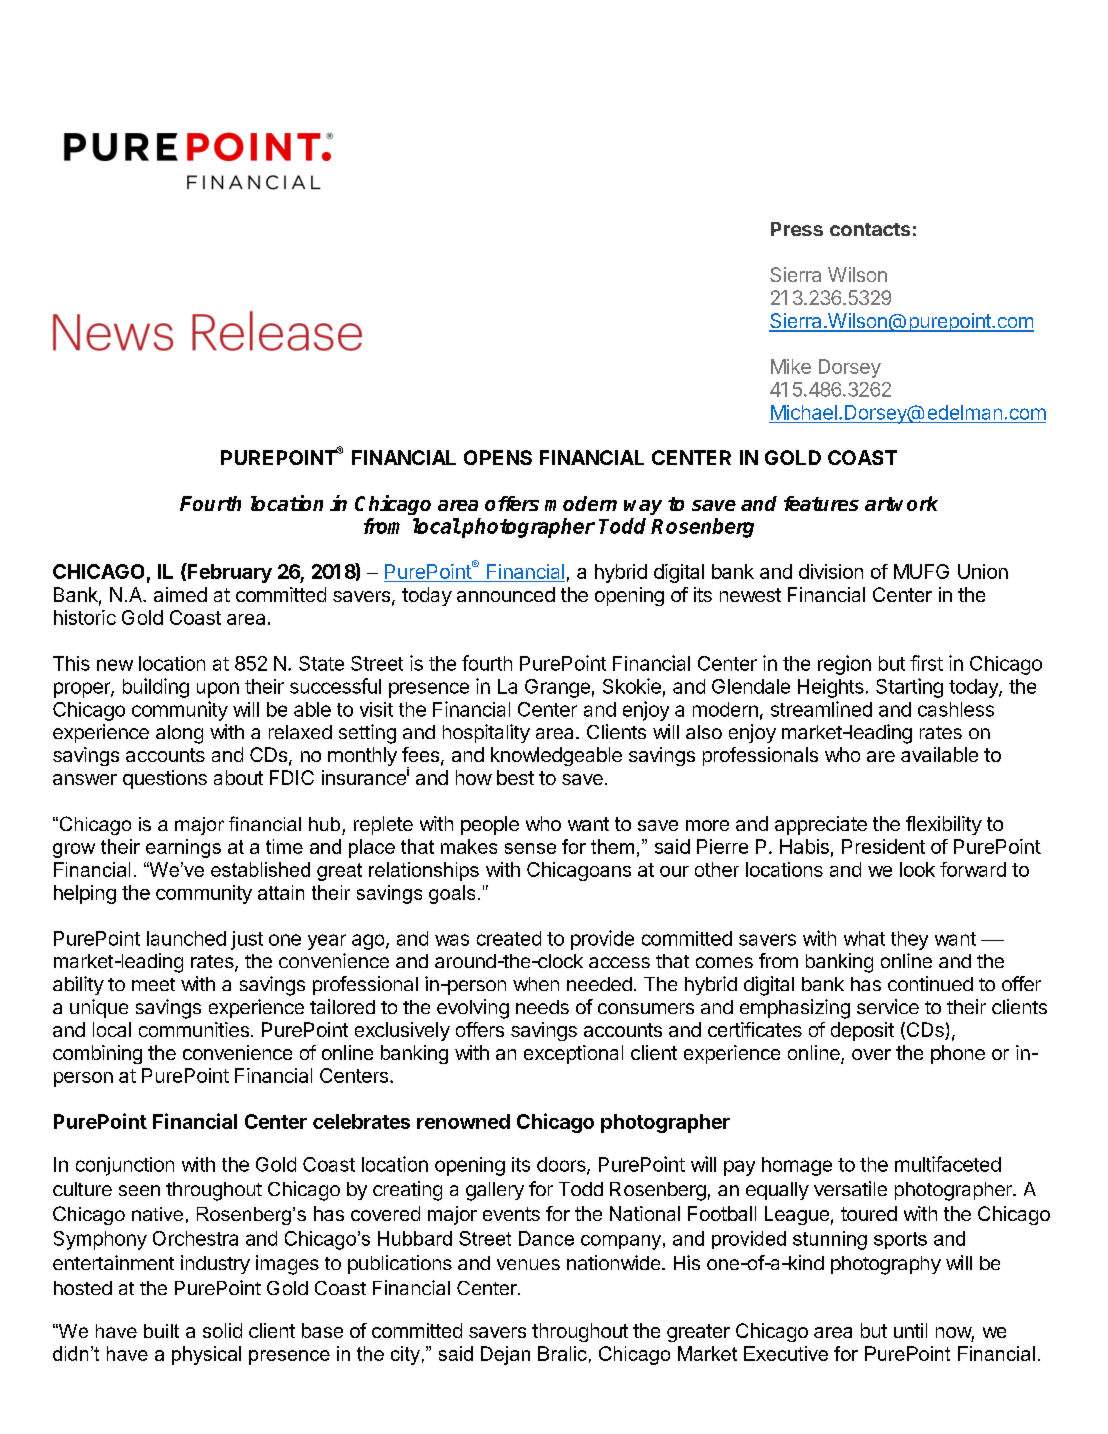  Describe the element at coordinates (498, 457) in the image. I see `OPENS` at that location.
